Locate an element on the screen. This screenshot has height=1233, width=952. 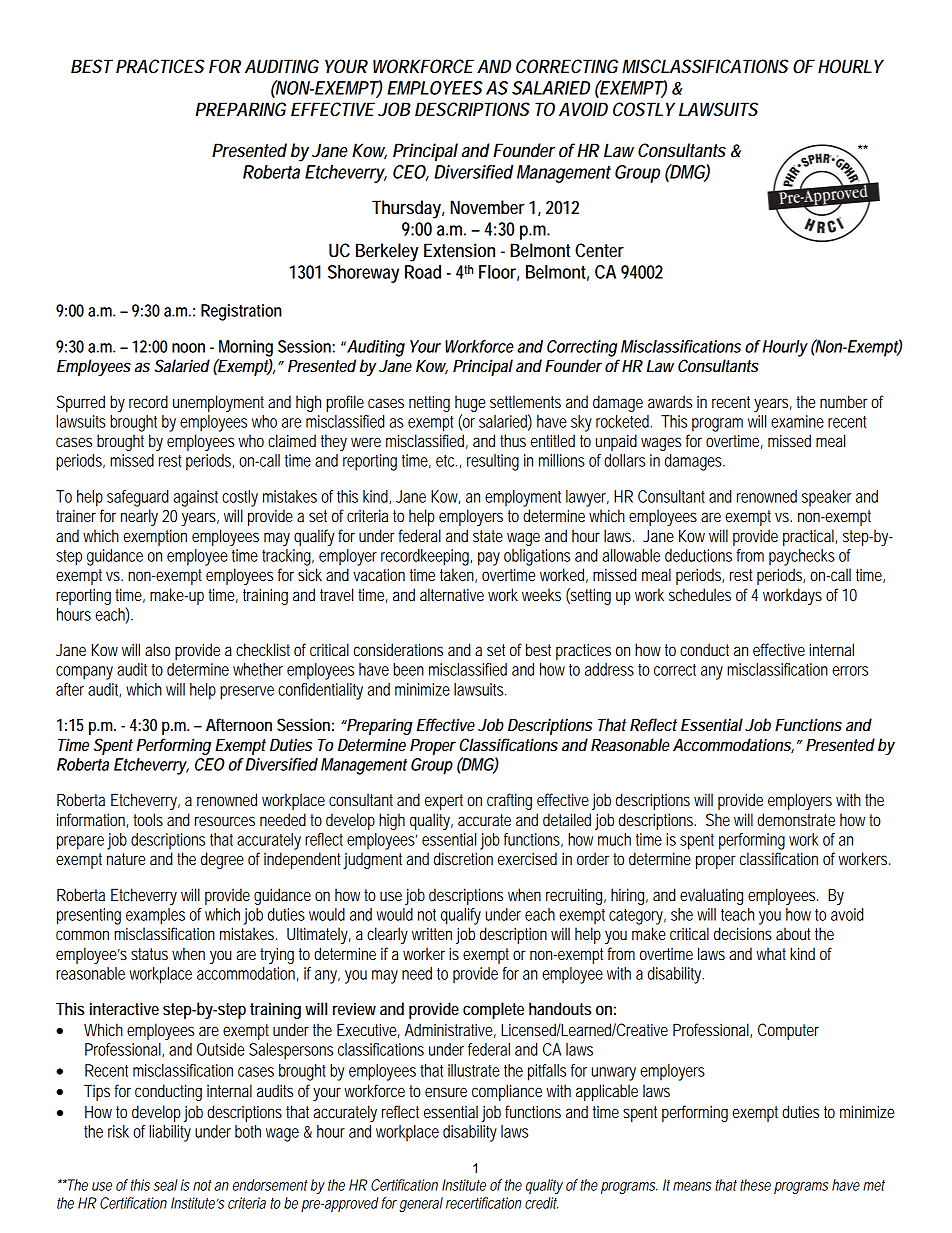
Registration is located at coordinates (241, 312).
